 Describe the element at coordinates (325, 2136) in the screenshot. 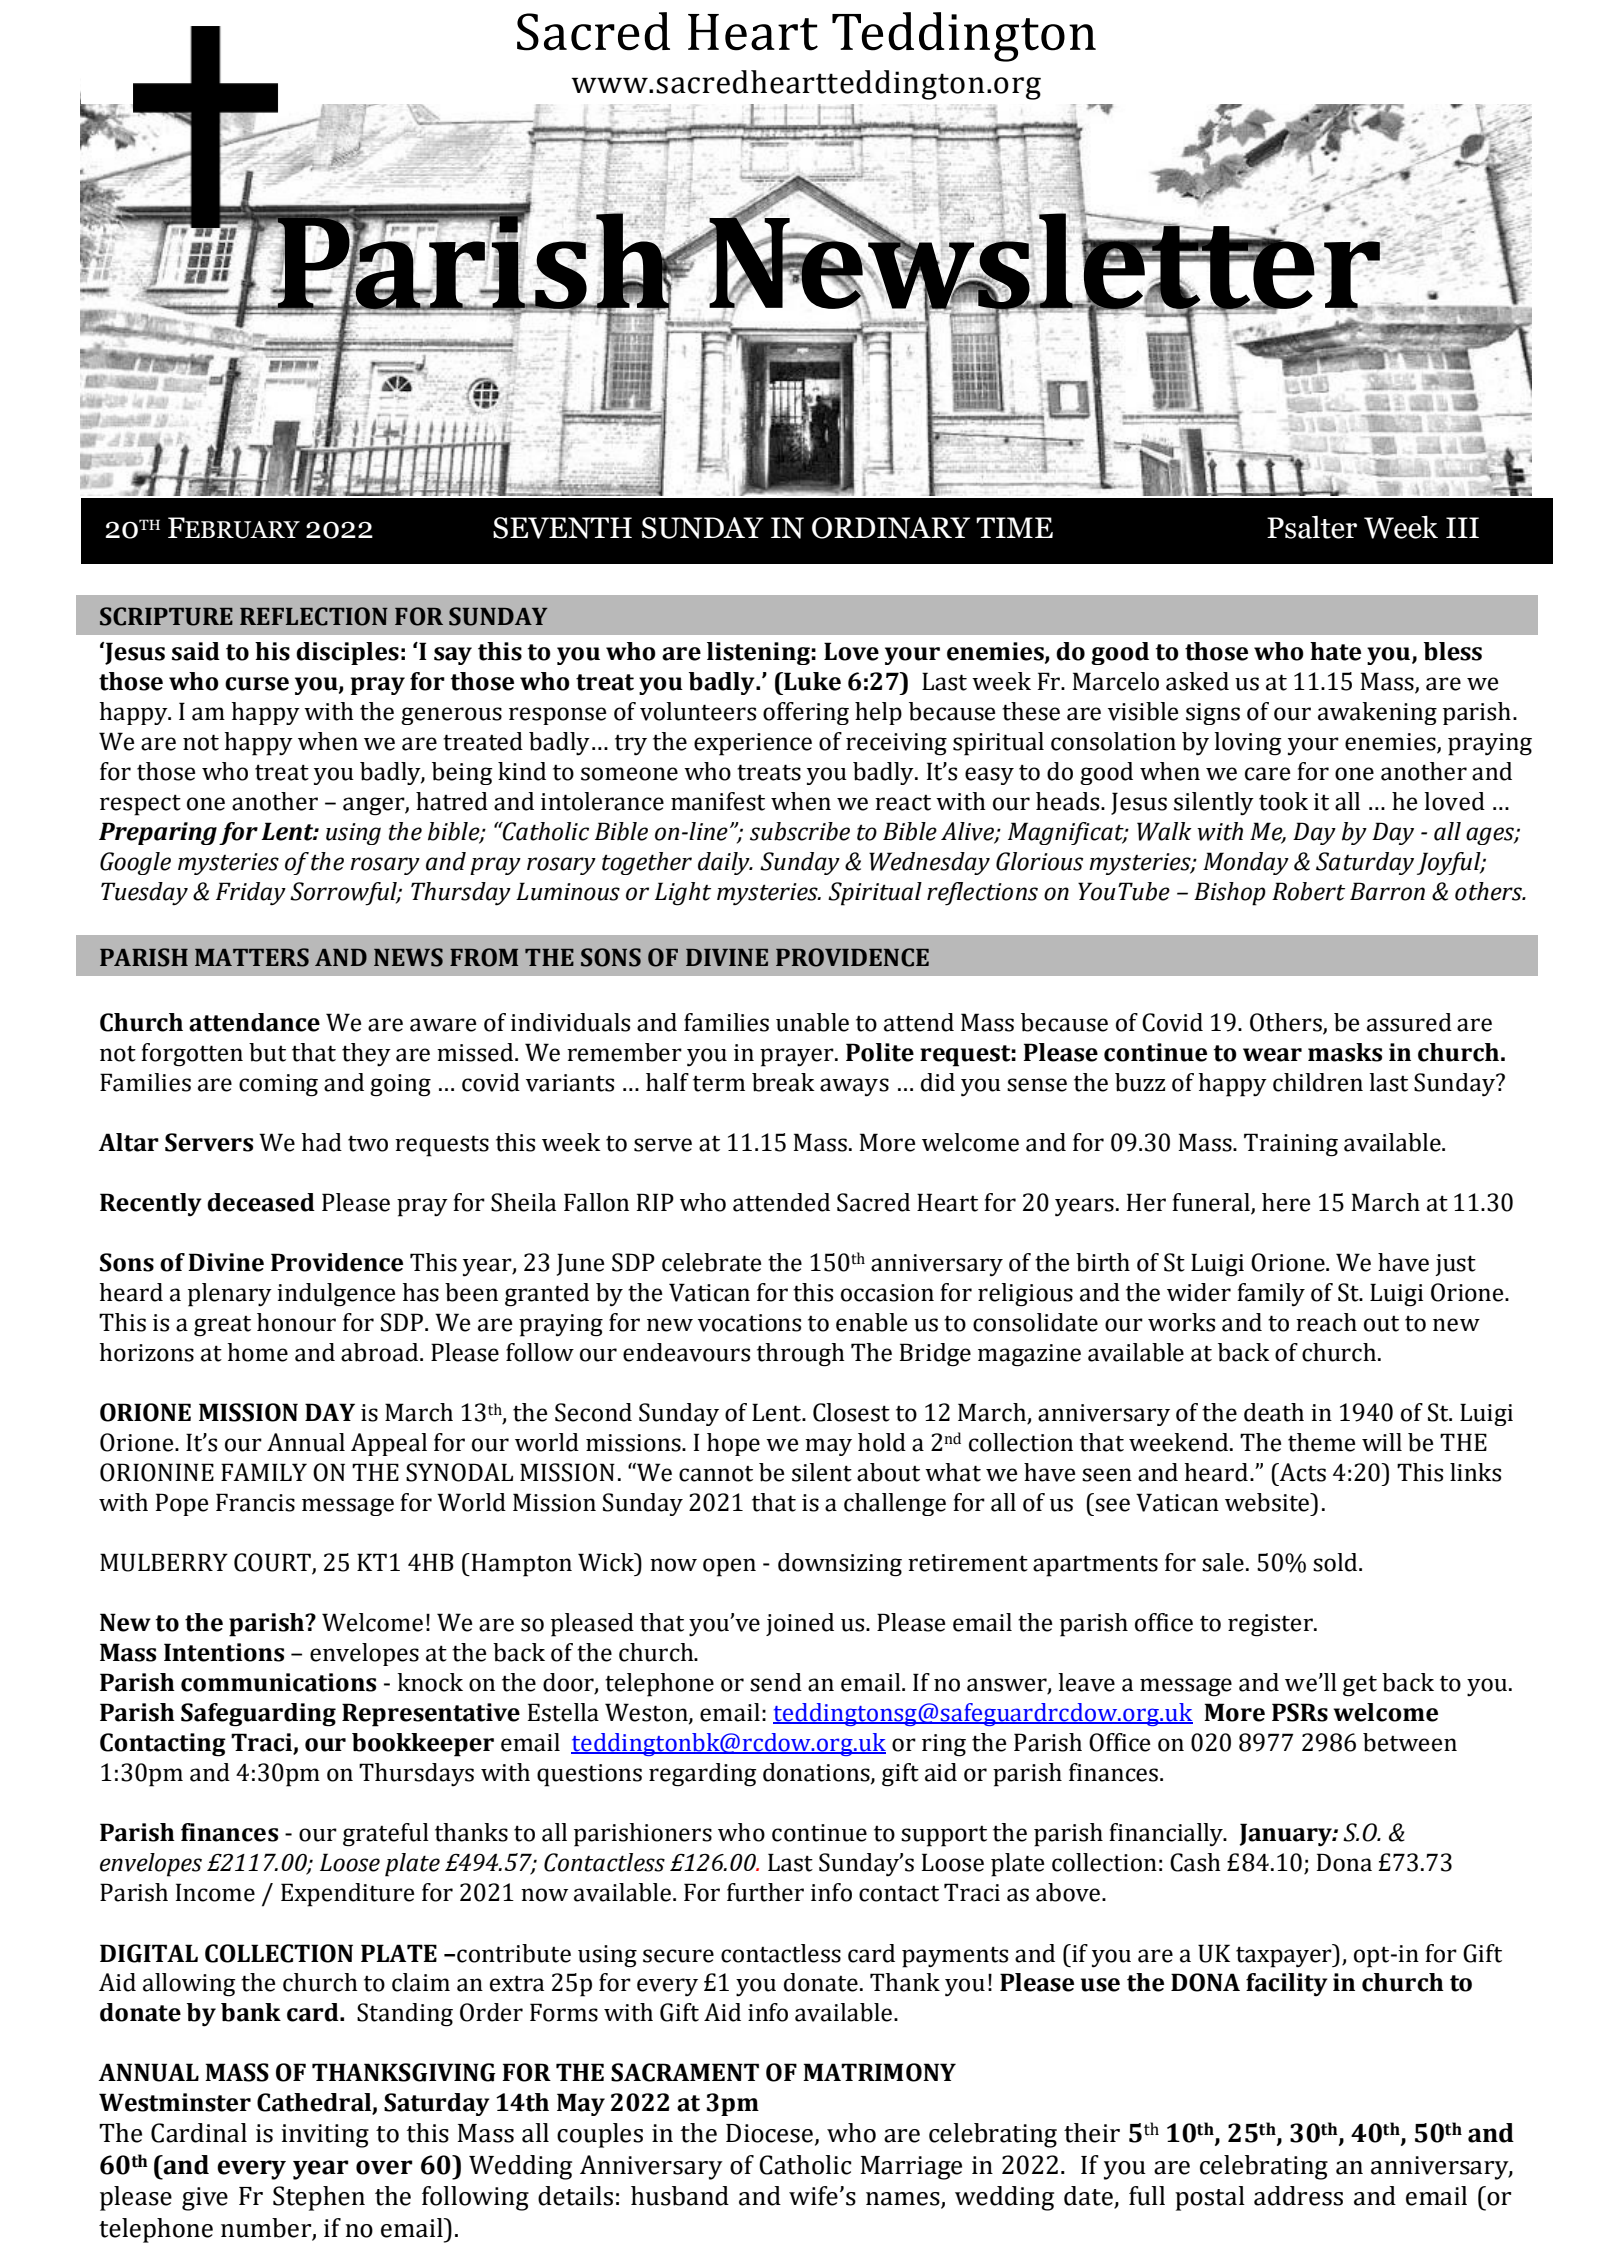

I see `inviting` at that location.
